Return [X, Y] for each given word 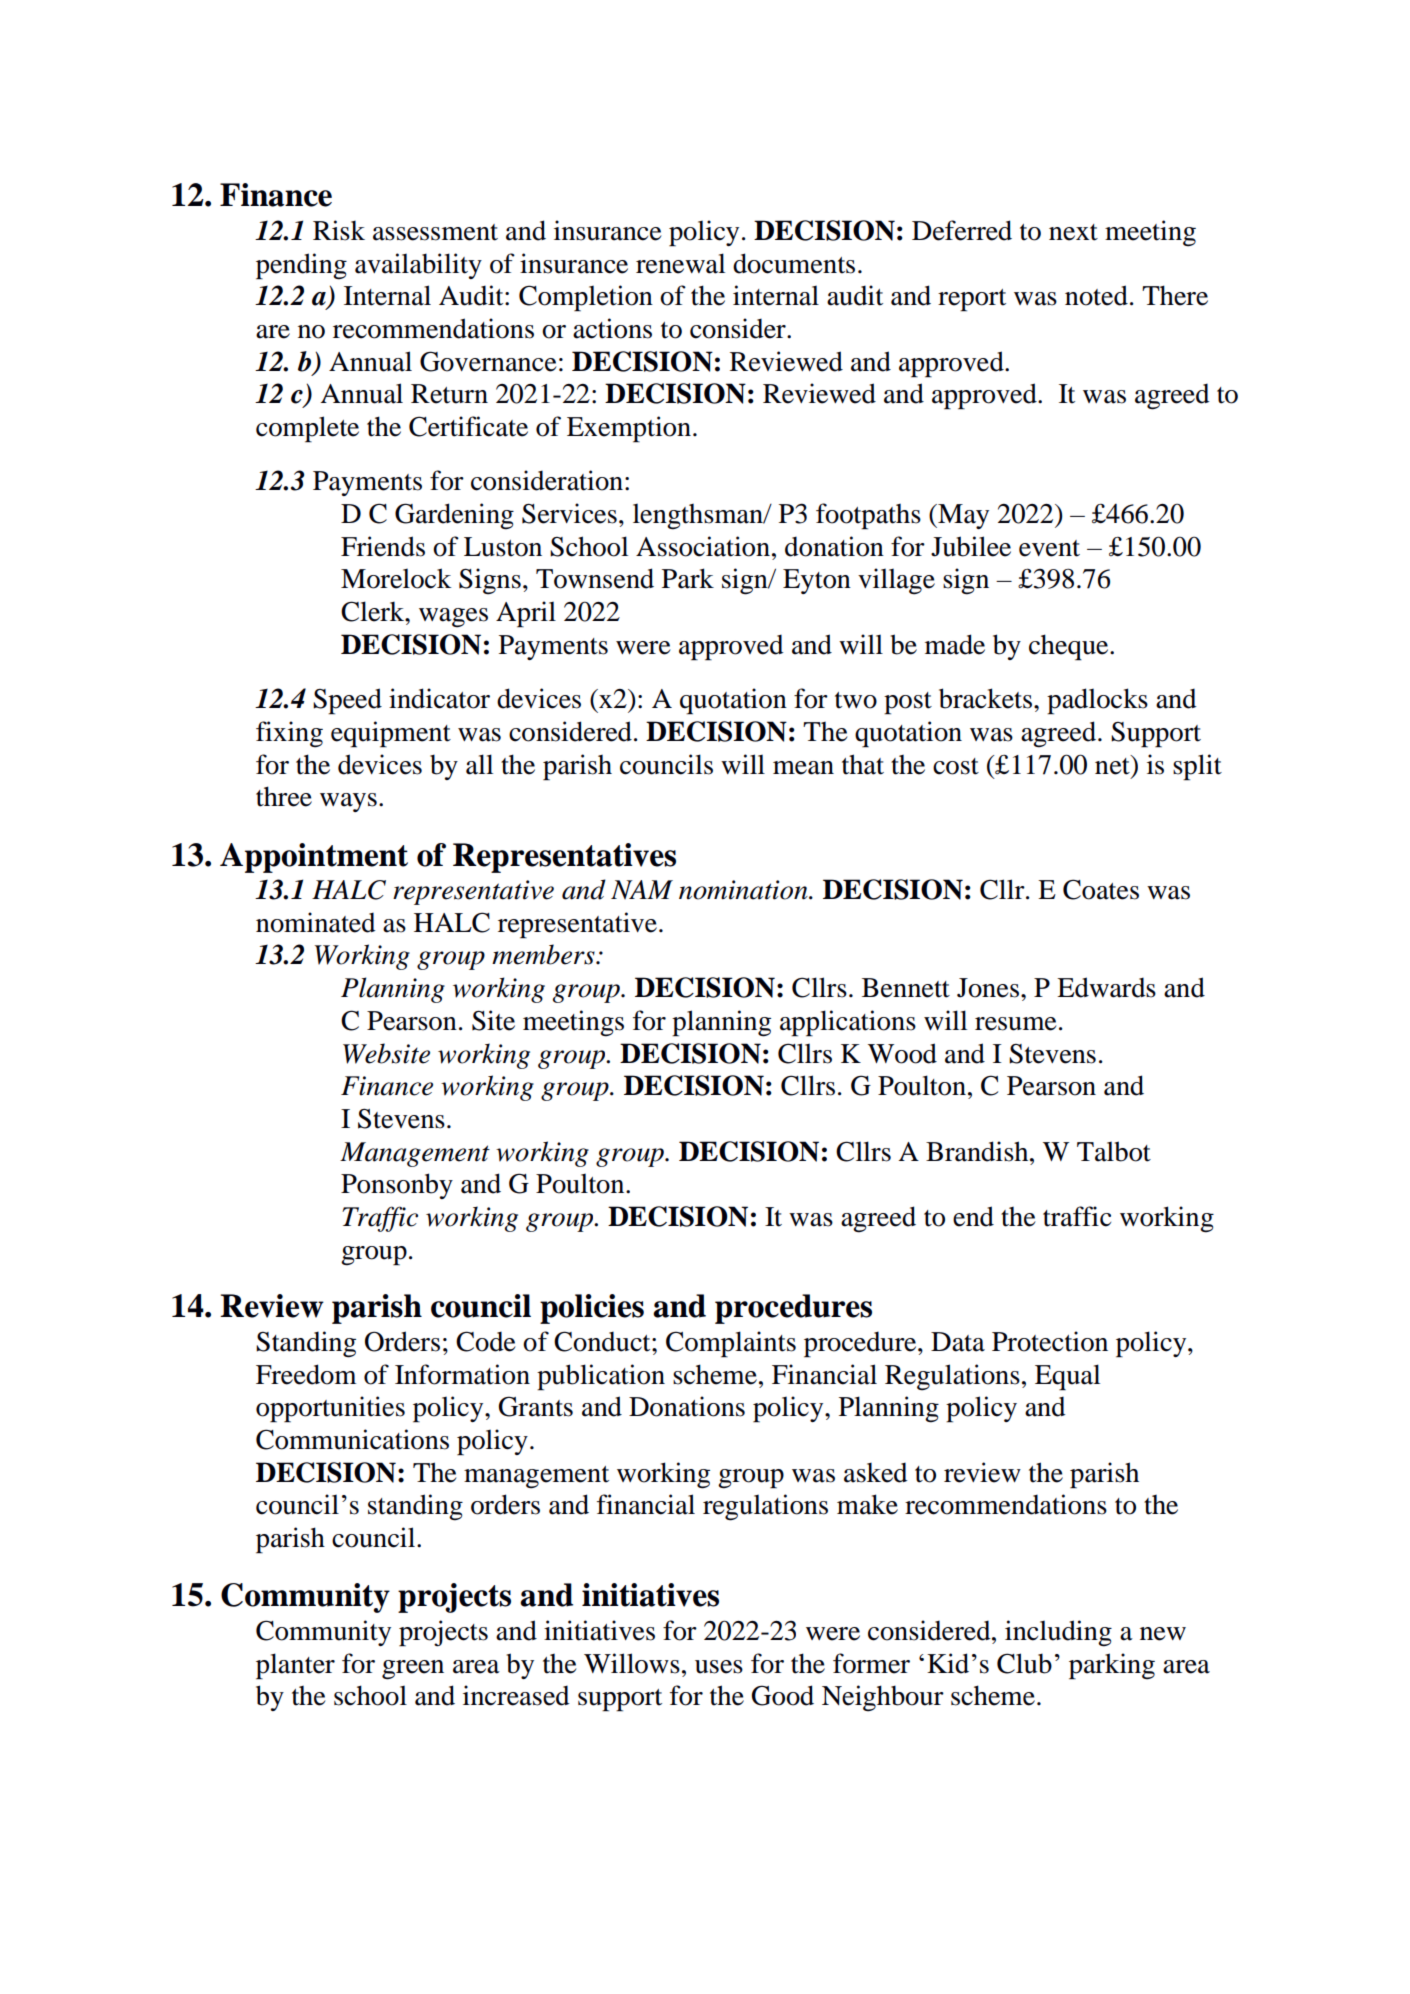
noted [1096, 295]
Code [485, 1341]
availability [418, 266]
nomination [744, 890]
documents [794, 263]
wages [453, 618]
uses [719, 1667]
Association [703, 546]
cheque [1070, 647]
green [413, 1670]
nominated [316, 922]
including [1058, 1633]
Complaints [731, 1344]
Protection [1050, 1341]
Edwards [1106, 987]
